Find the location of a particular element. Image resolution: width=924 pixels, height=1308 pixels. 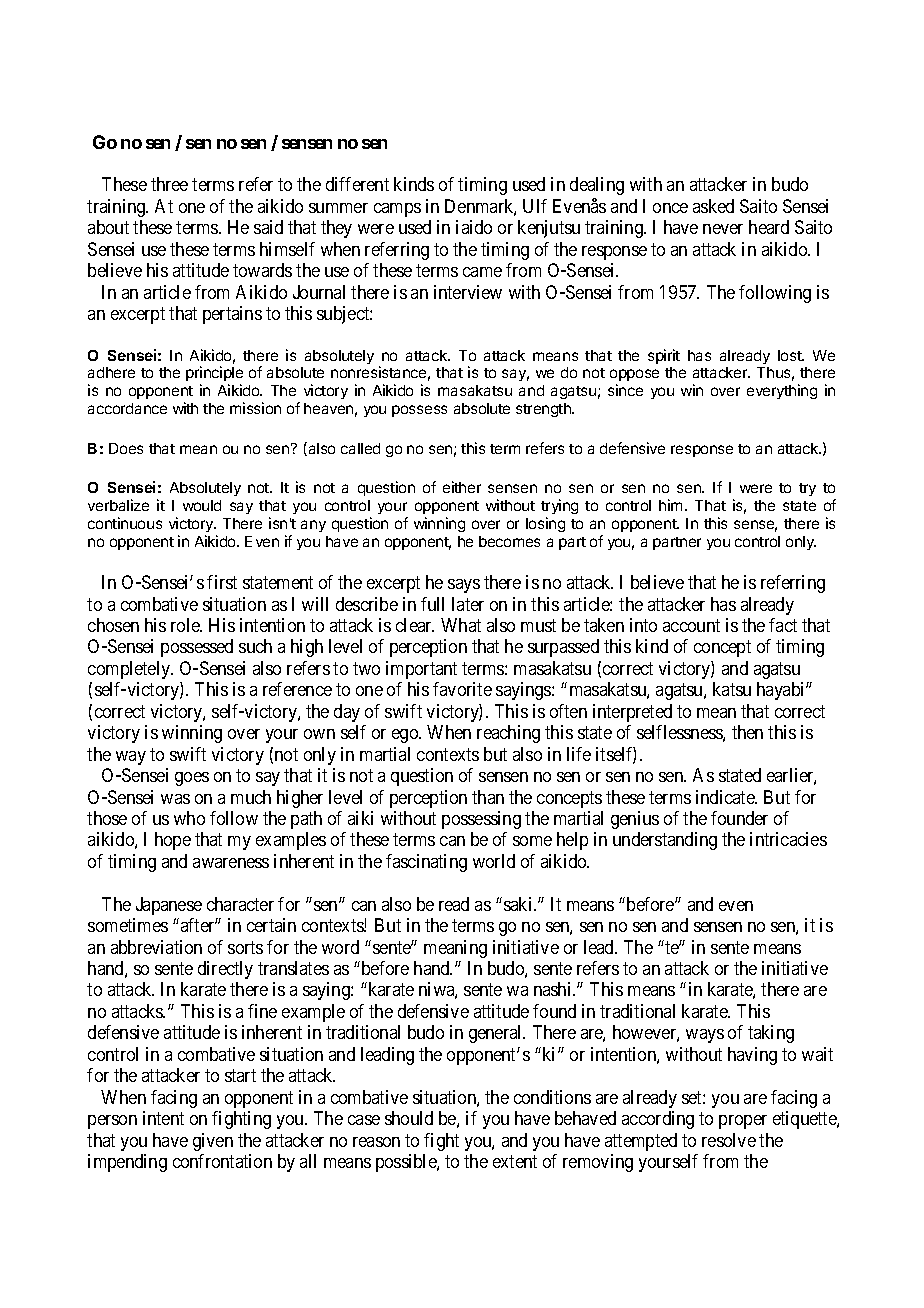

favorite is located at coordinates (462, 689).
